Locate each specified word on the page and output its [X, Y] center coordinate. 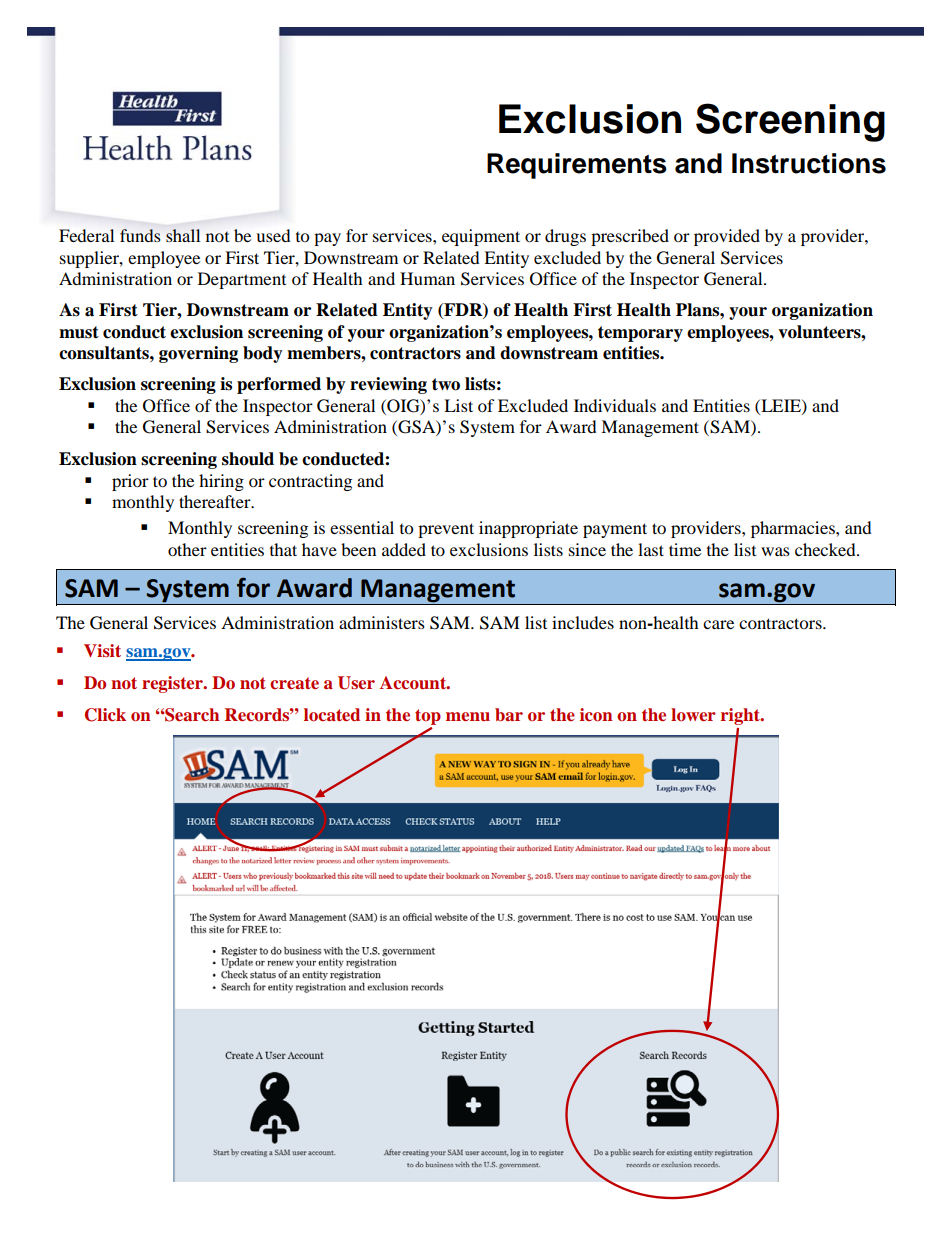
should [248, 459]
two [446, 384]
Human [427, 278]
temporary [640, 334]
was [775, 551]
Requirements [577, 166]
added [404, 549]
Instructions [809, 163]
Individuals [615, 405]
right [742, 716]
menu [468, 717]
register [174, 684]
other [187, 549]
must [79, 332]
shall [183, 235]
